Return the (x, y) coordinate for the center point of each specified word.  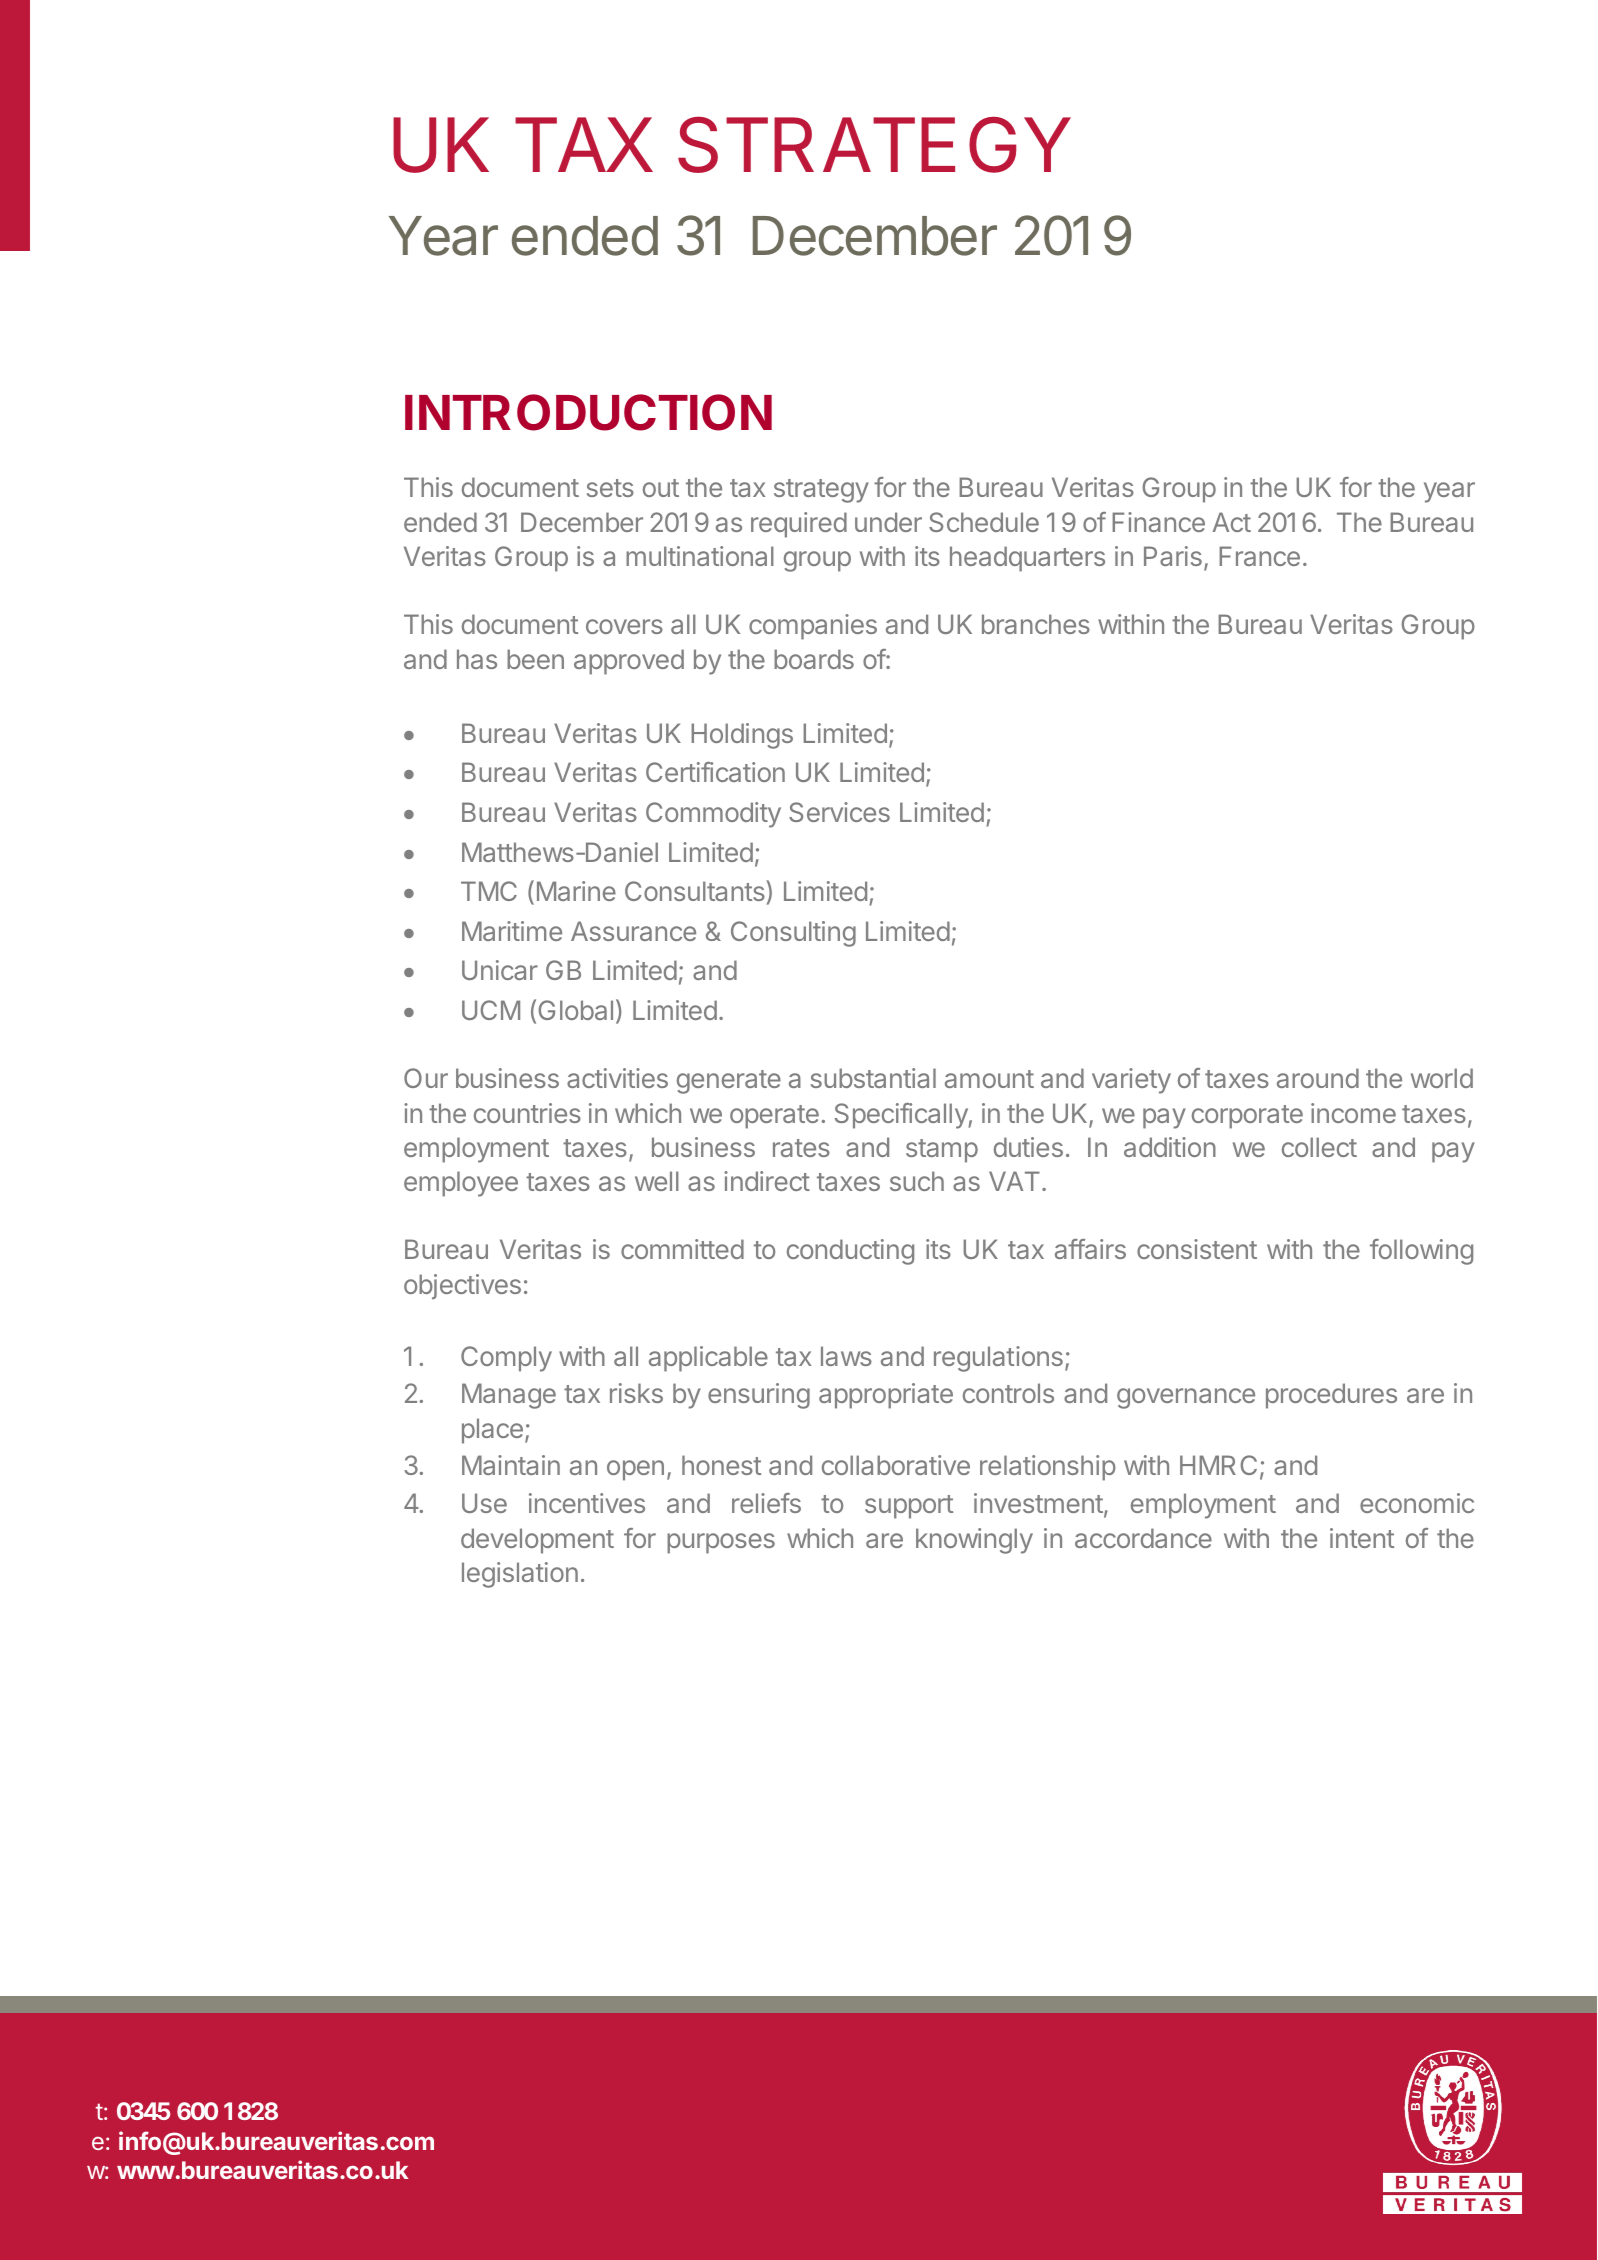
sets (610, 488)
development (537, 1541)
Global (575, 1010)
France (1259, 556)
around (1318, 1078)
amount (989, 1079)
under (888, 522)
